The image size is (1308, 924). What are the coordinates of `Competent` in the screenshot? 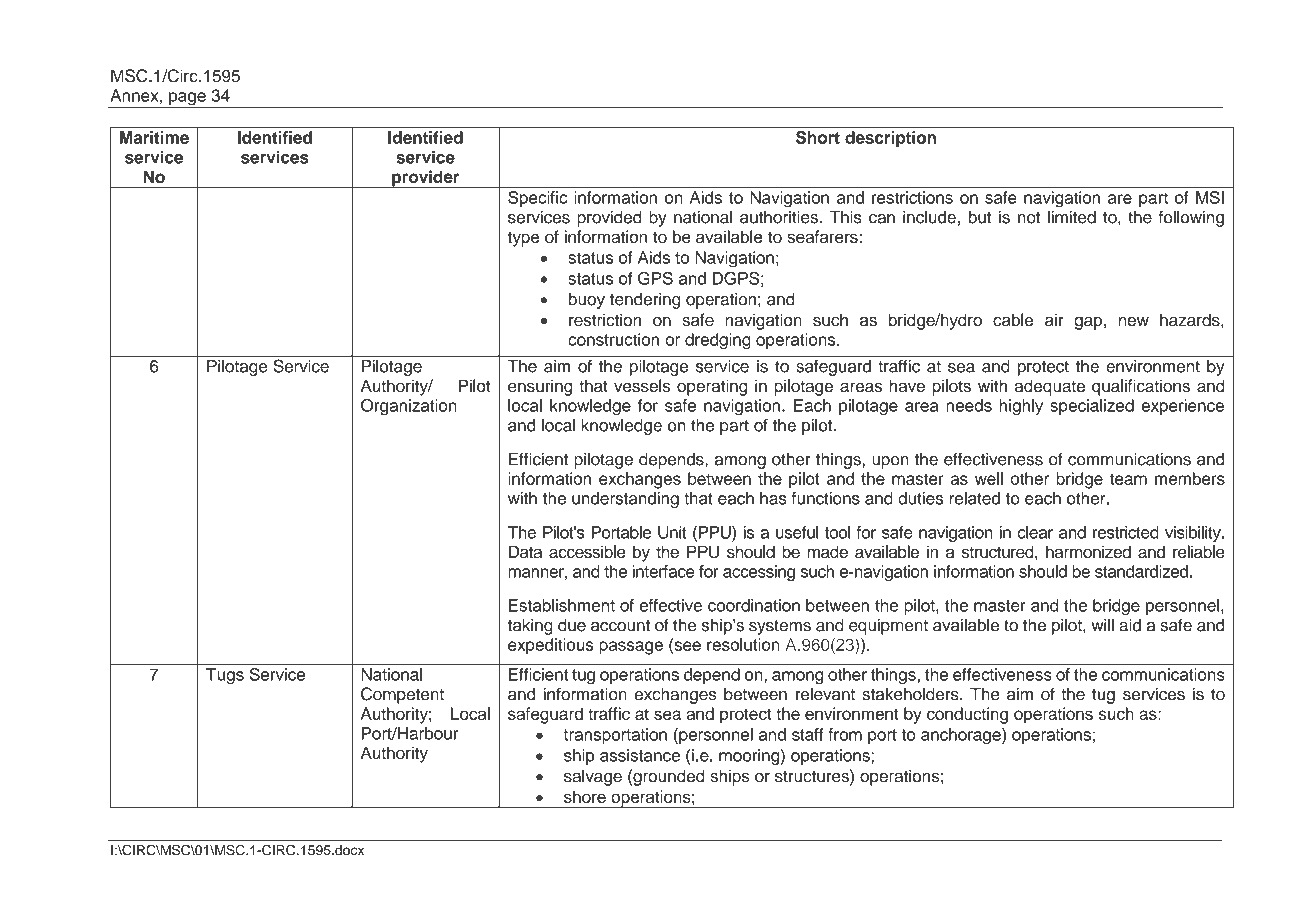 It's located at (402, 695).
